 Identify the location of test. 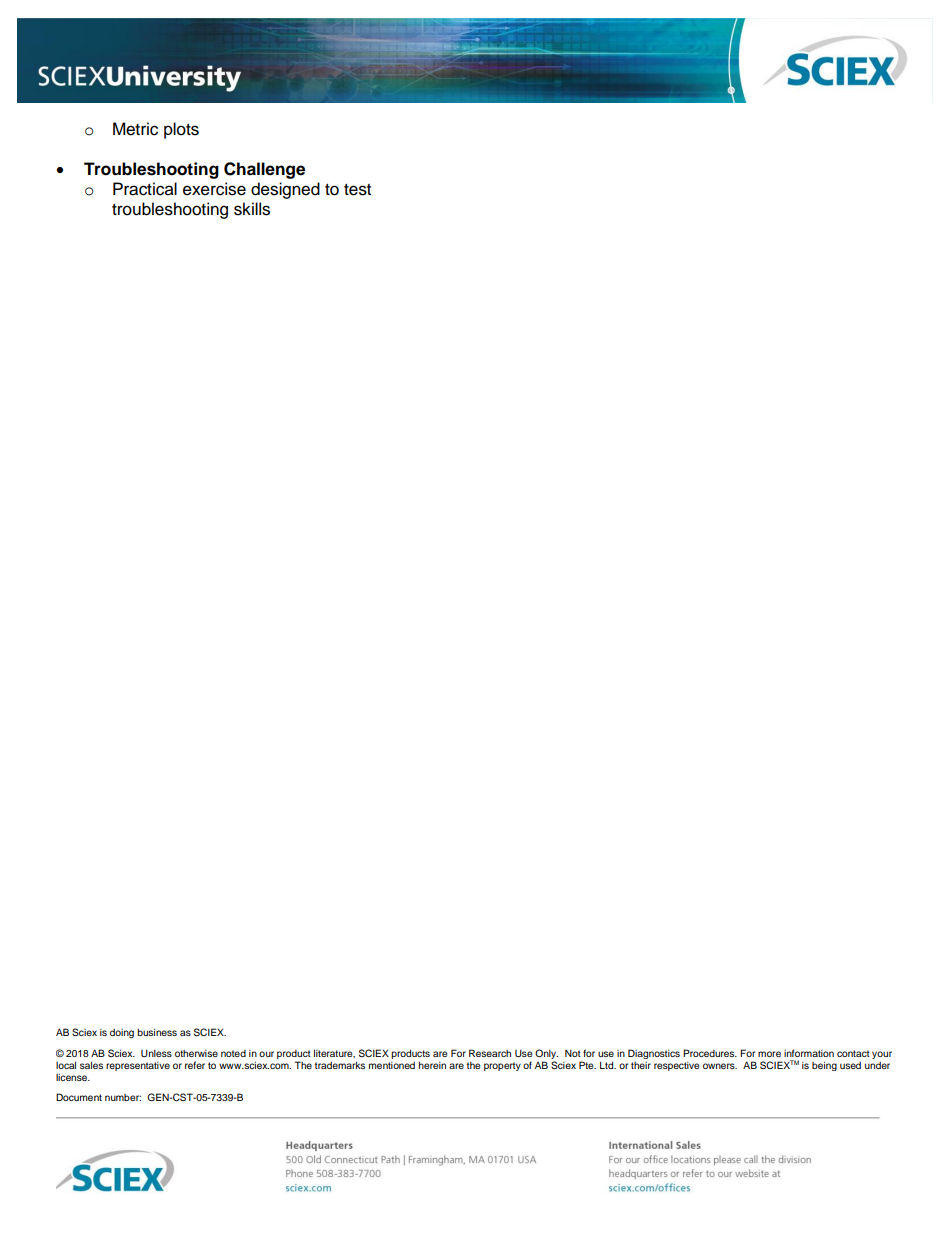
(357, 190).
